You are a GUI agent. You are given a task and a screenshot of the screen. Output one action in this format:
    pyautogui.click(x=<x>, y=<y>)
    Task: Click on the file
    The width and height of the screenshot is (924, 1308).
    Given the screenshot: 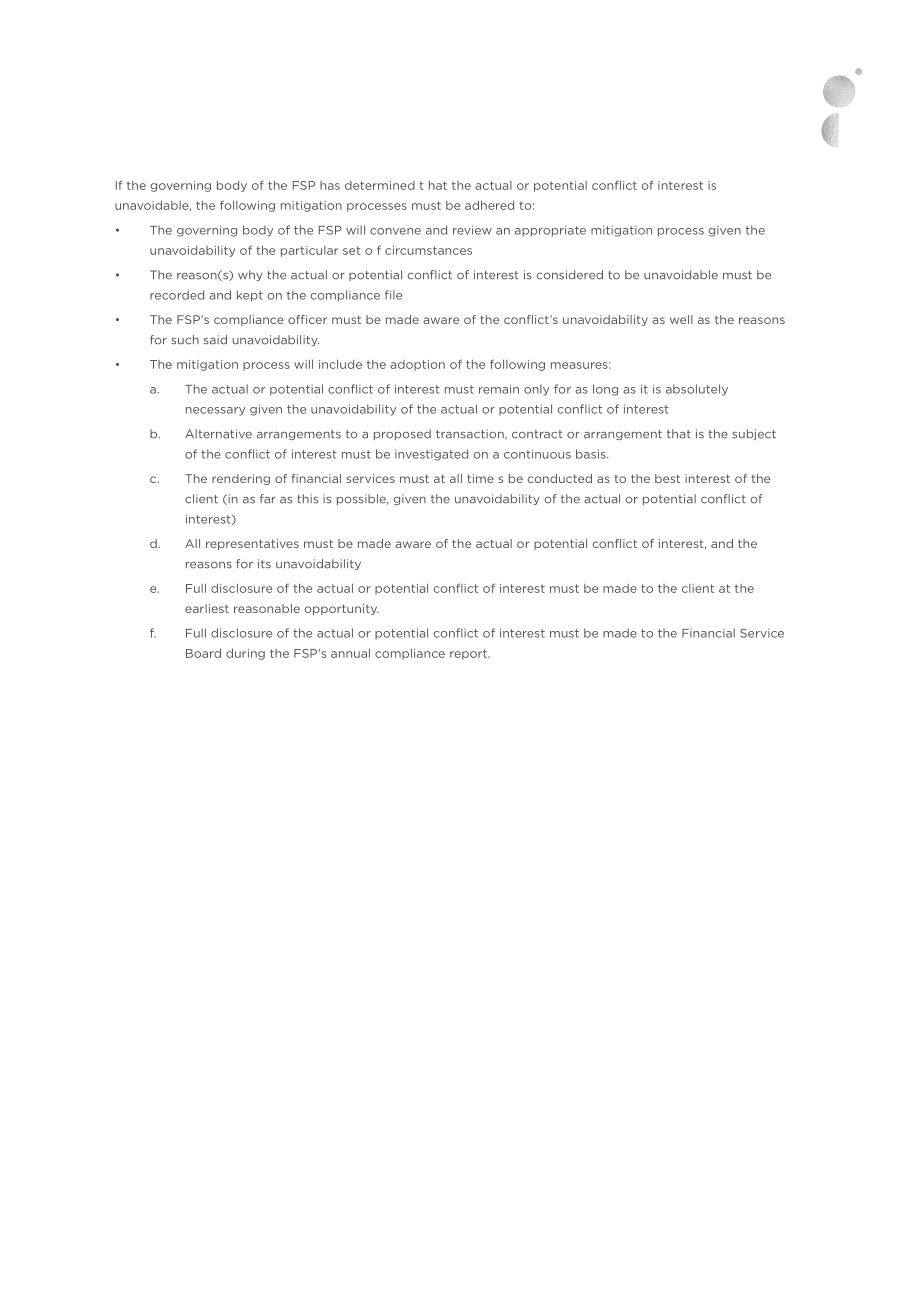 What is the action you would take?
    pyautogui.click(x=393, y=295)
